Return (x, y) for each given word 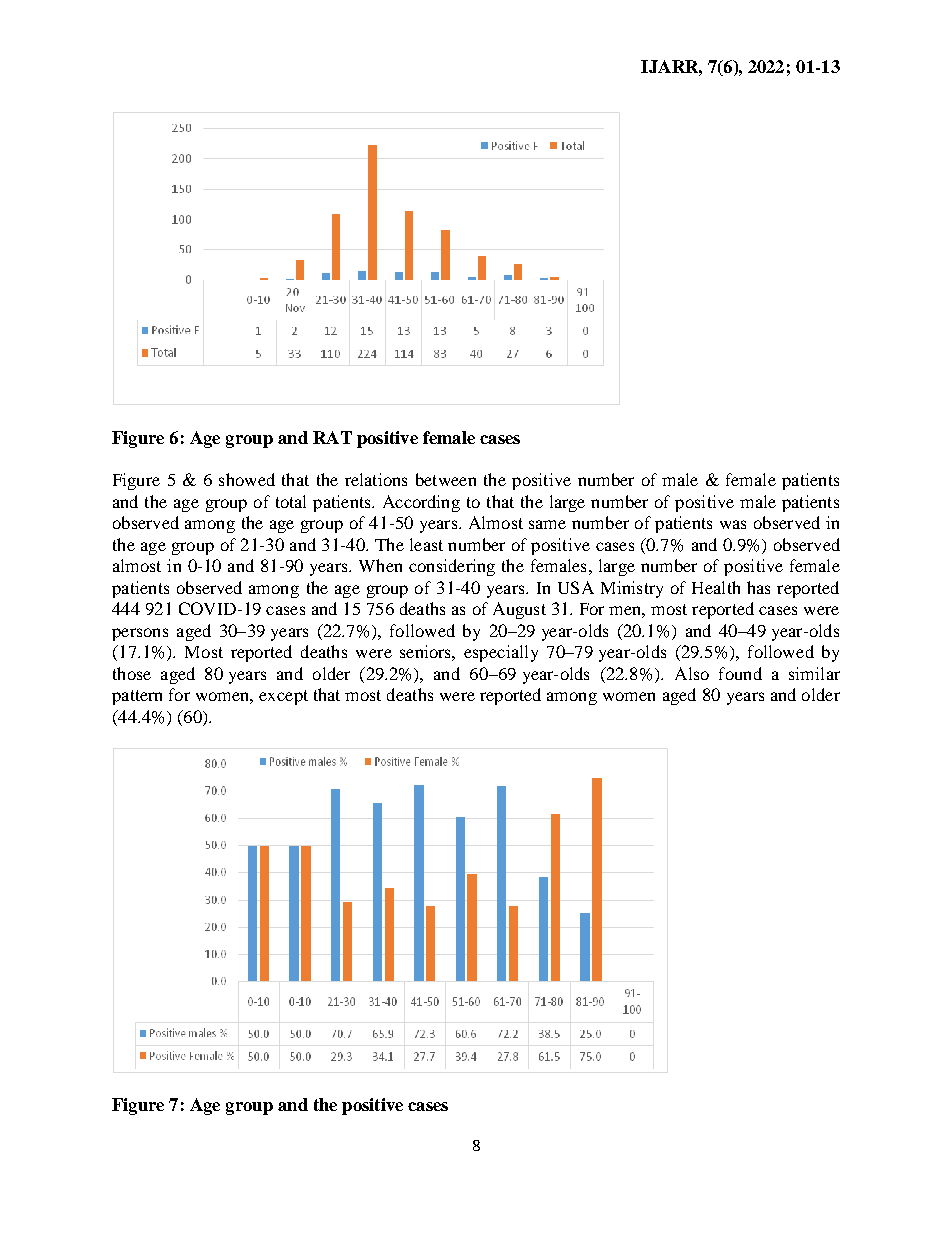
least (426, 544)
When (380, 565)
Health (716, 587)
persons (140, 634)
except (283, 697)
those (132, 673)
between (446, 479)
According (421, 503)
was (733, 524)
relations (376, 479)
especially (501, 653)
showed (247, 479)
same (547, 524)
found (740, 673)
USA (576, 587)
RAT (332, 437)
